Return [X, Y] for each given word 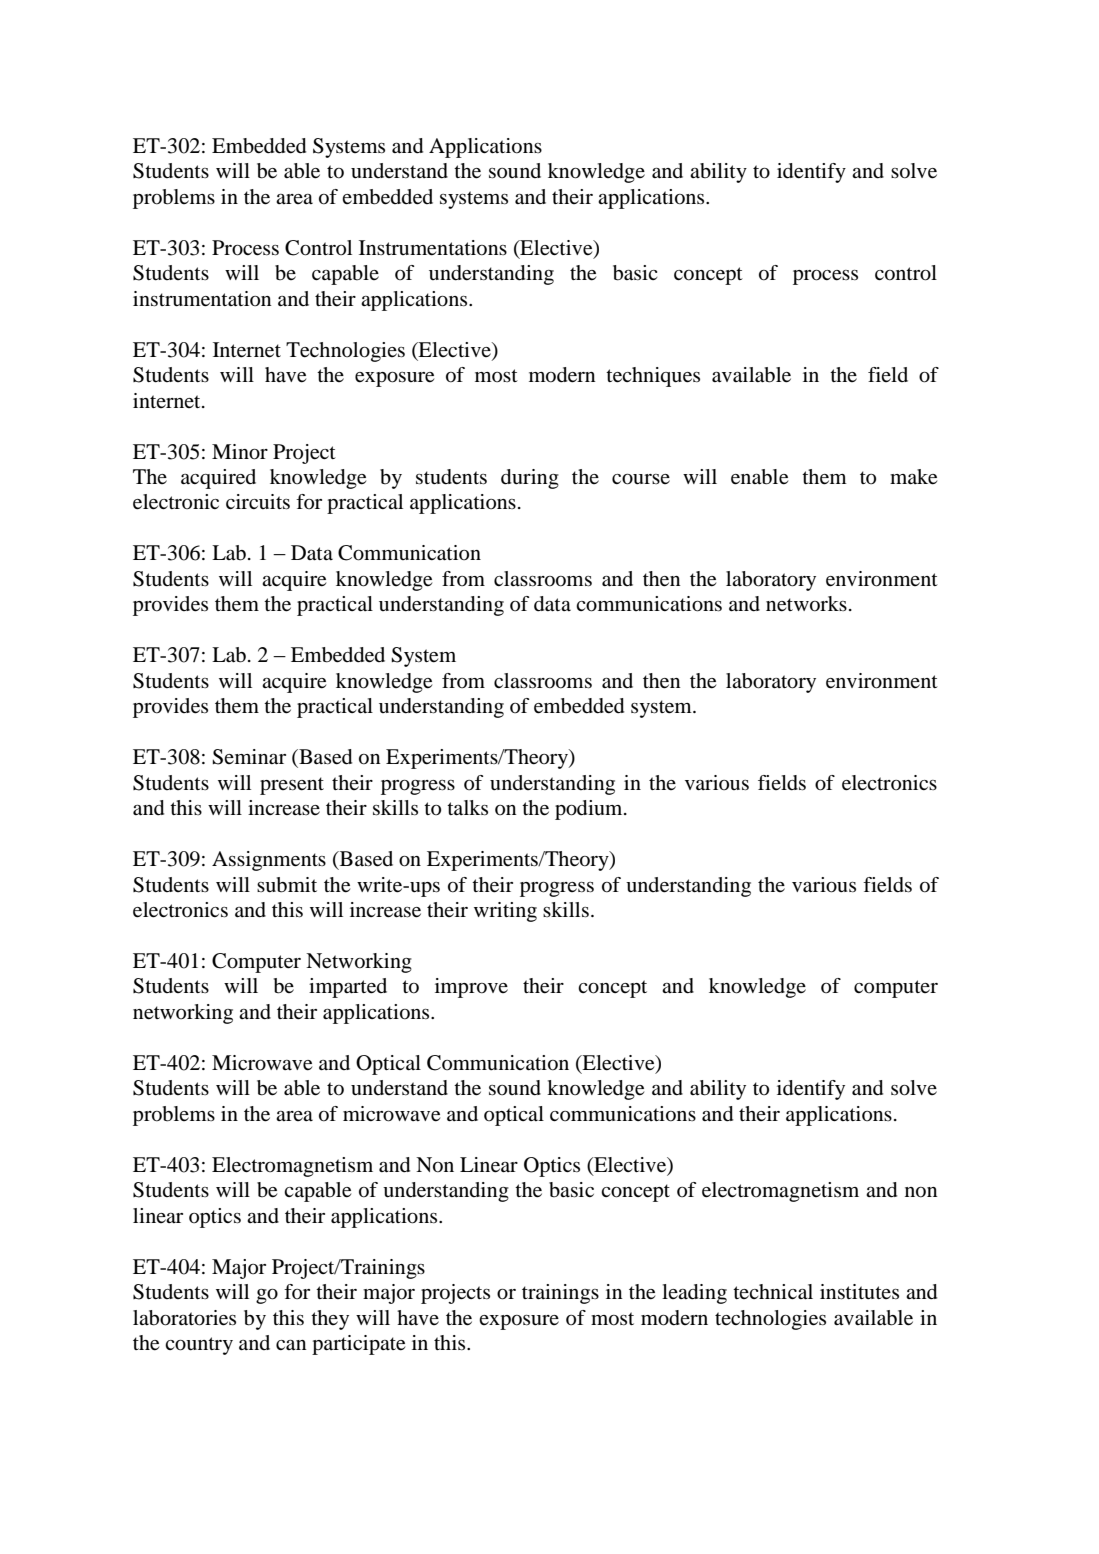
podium [590, 810]
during [530, 479]
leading [694, 1294]
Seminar [249, 757]
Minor [240, 452]
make [913, 477]
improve [471, 988]
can [291, 1345]
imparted [348, 988]
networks [806, 604]
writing [505, 912]
